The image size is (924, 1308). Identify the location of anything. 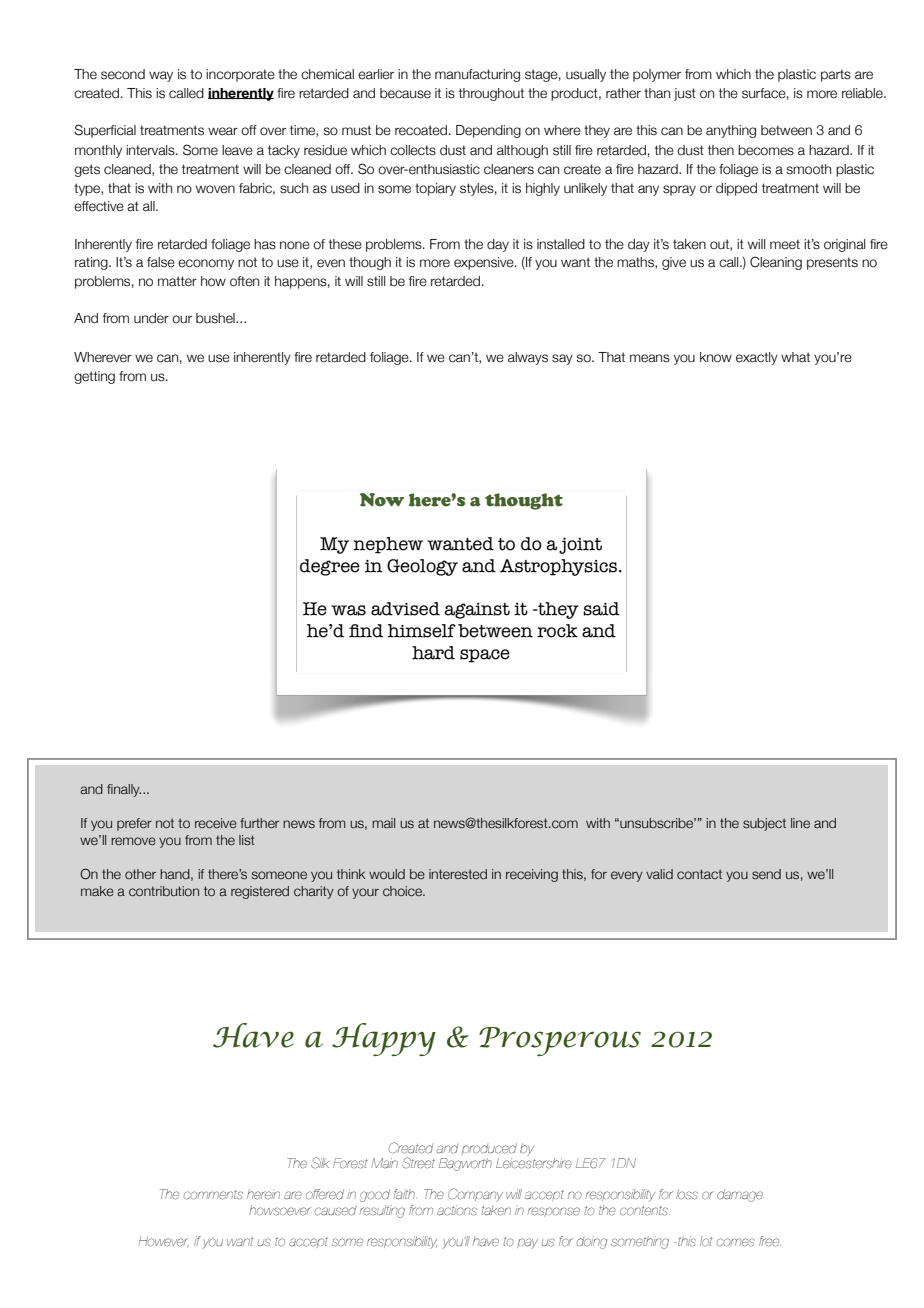
(731, 131).
